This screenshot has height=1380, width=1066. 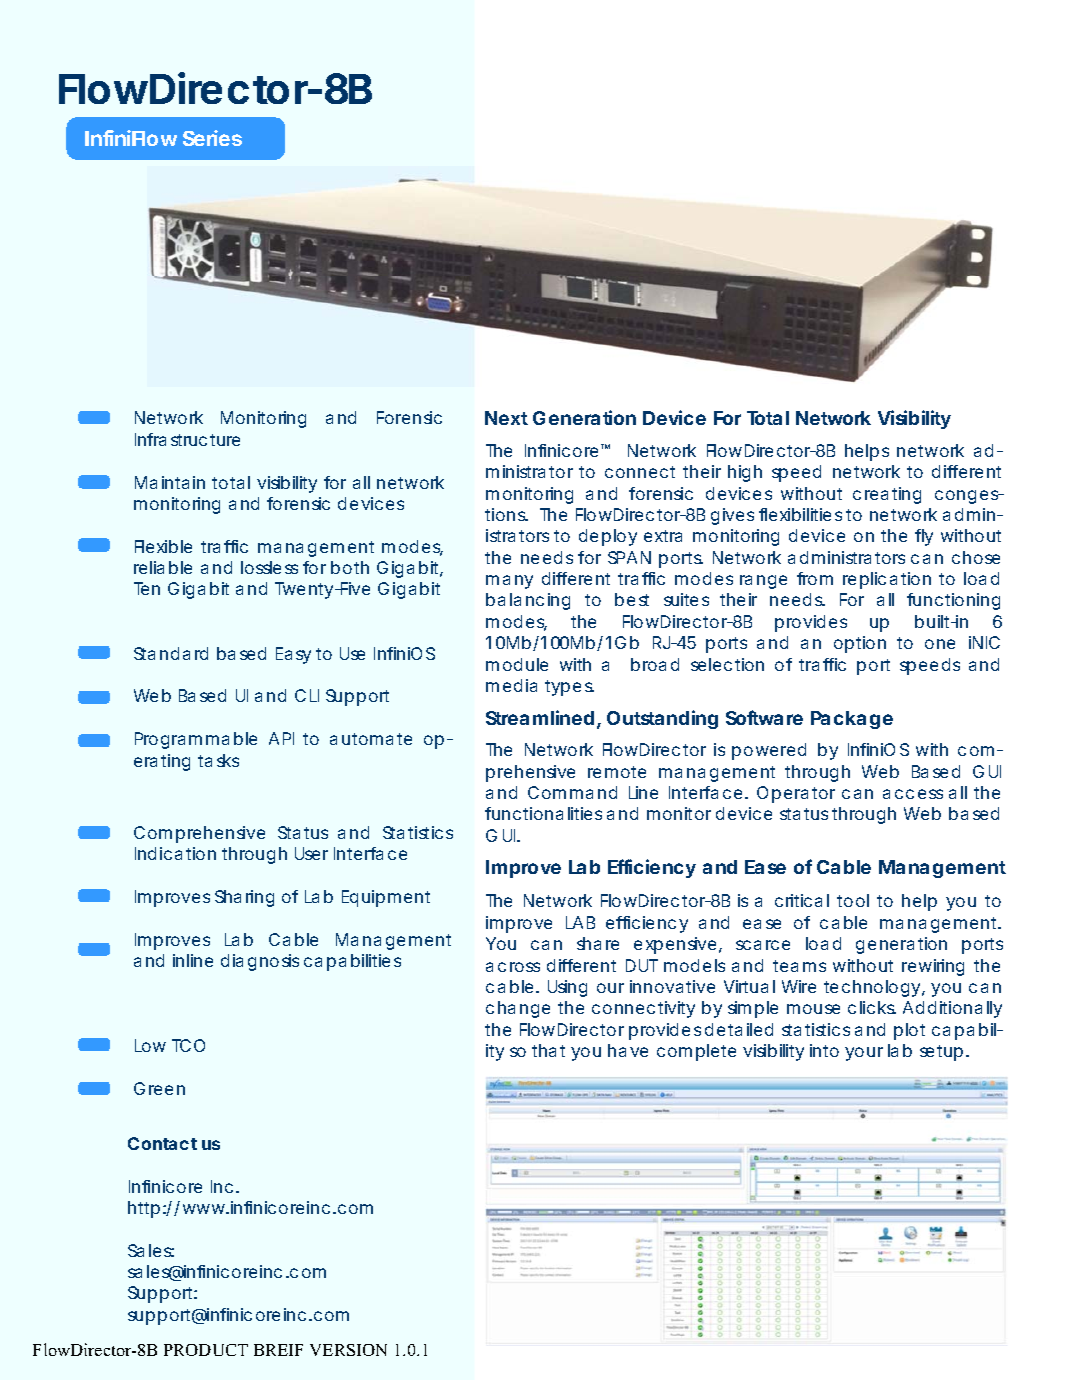 I want to click on Command, so click(x=572, y=792).
